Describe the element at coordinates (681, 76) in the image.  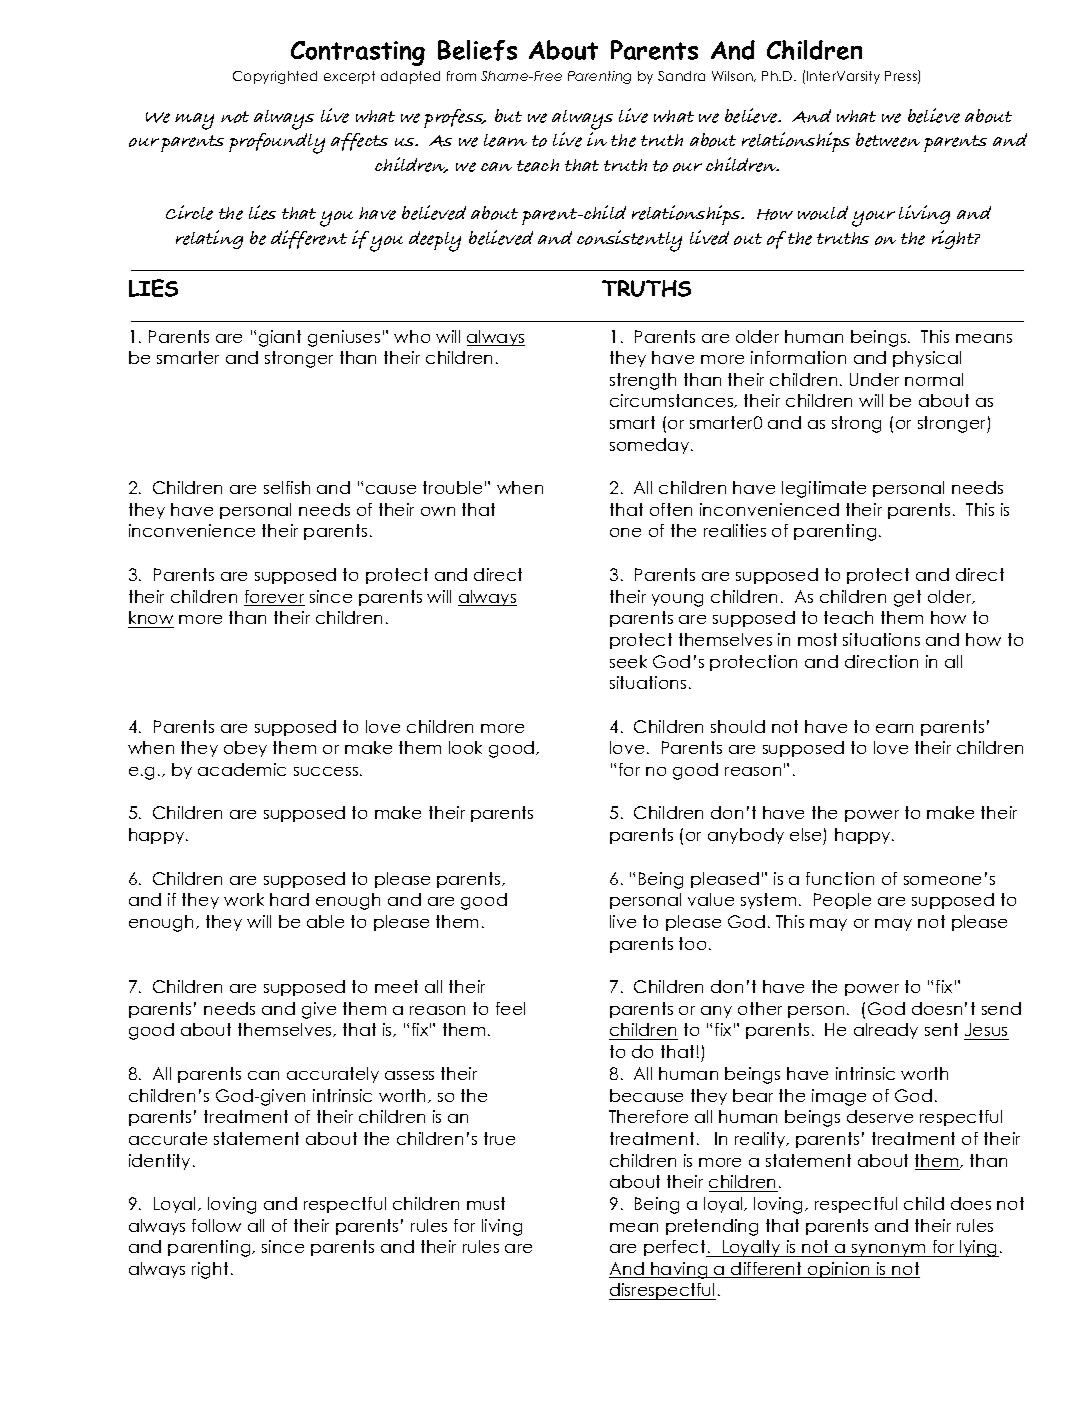
I see `Sandra` at that location.
